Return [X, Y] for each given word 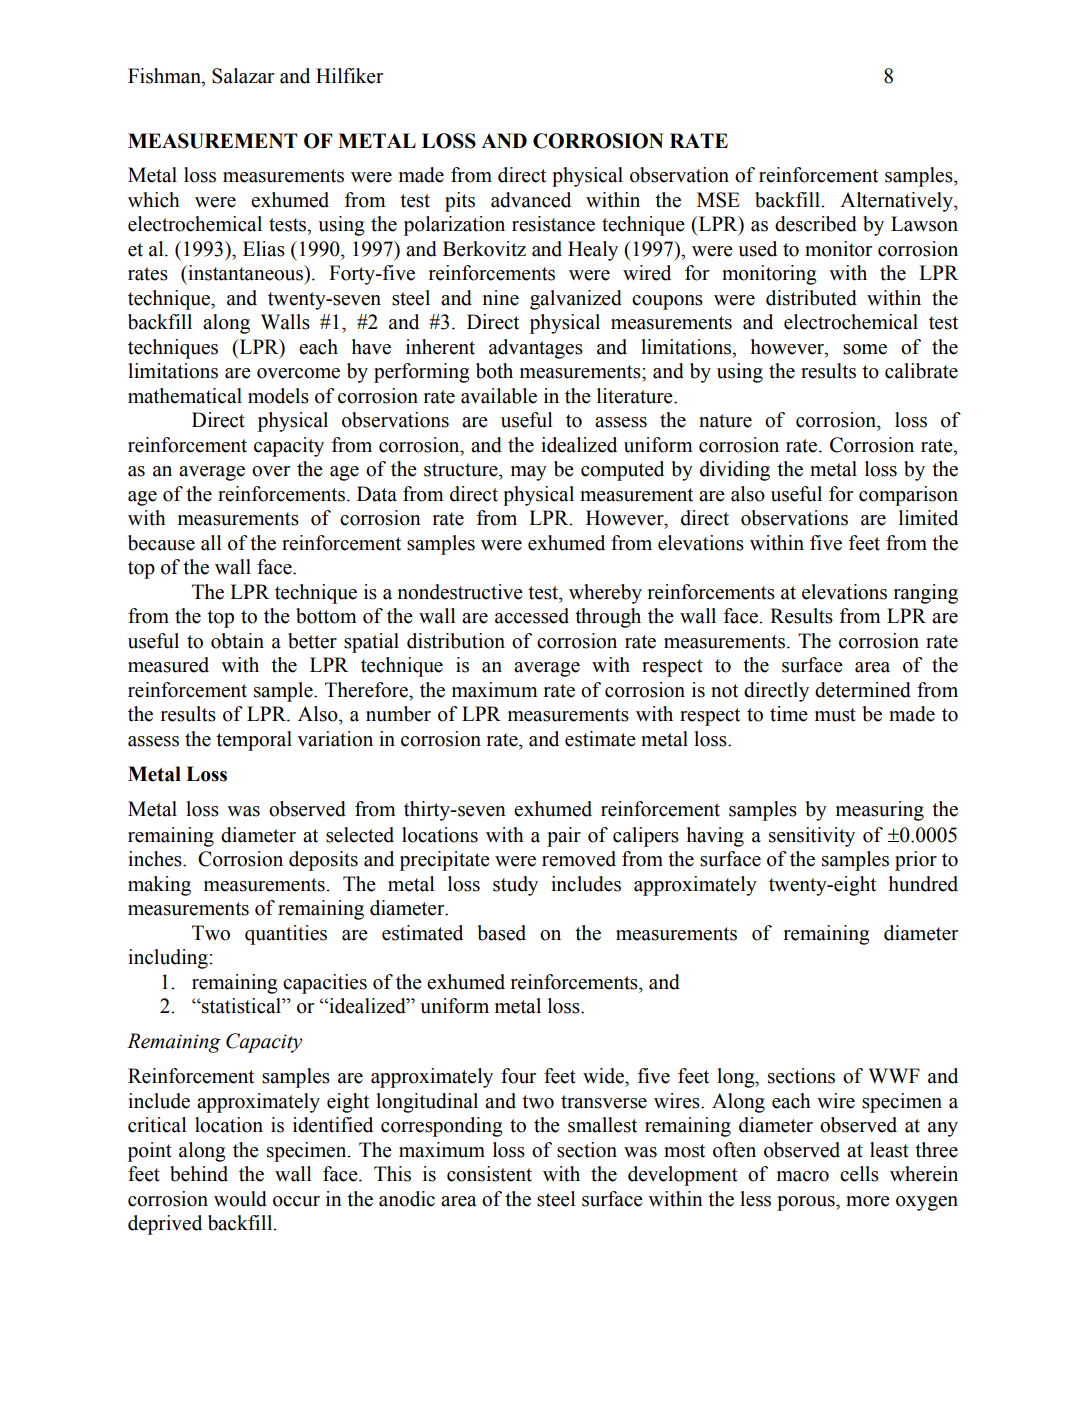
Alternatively [897, 202]
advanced [531, 200]
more [868, 1201]
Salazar [243, 76]
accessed [532, 616]
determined [863, 690]
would [240, 1199]
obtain [237, 641]
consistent [489, 1174]
